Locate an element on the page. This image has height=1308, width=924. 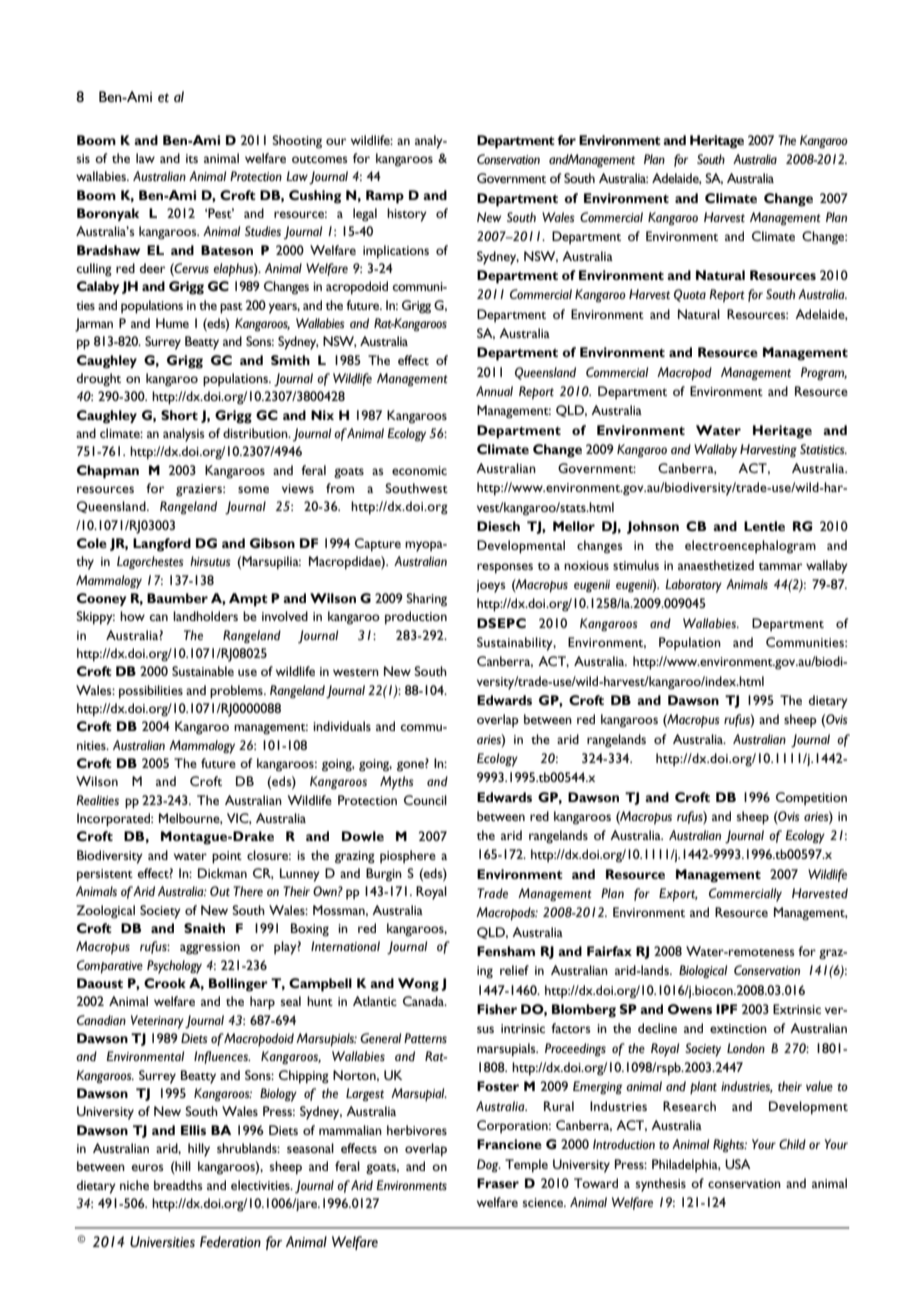
USA is located at coordinates (738, 1164).
